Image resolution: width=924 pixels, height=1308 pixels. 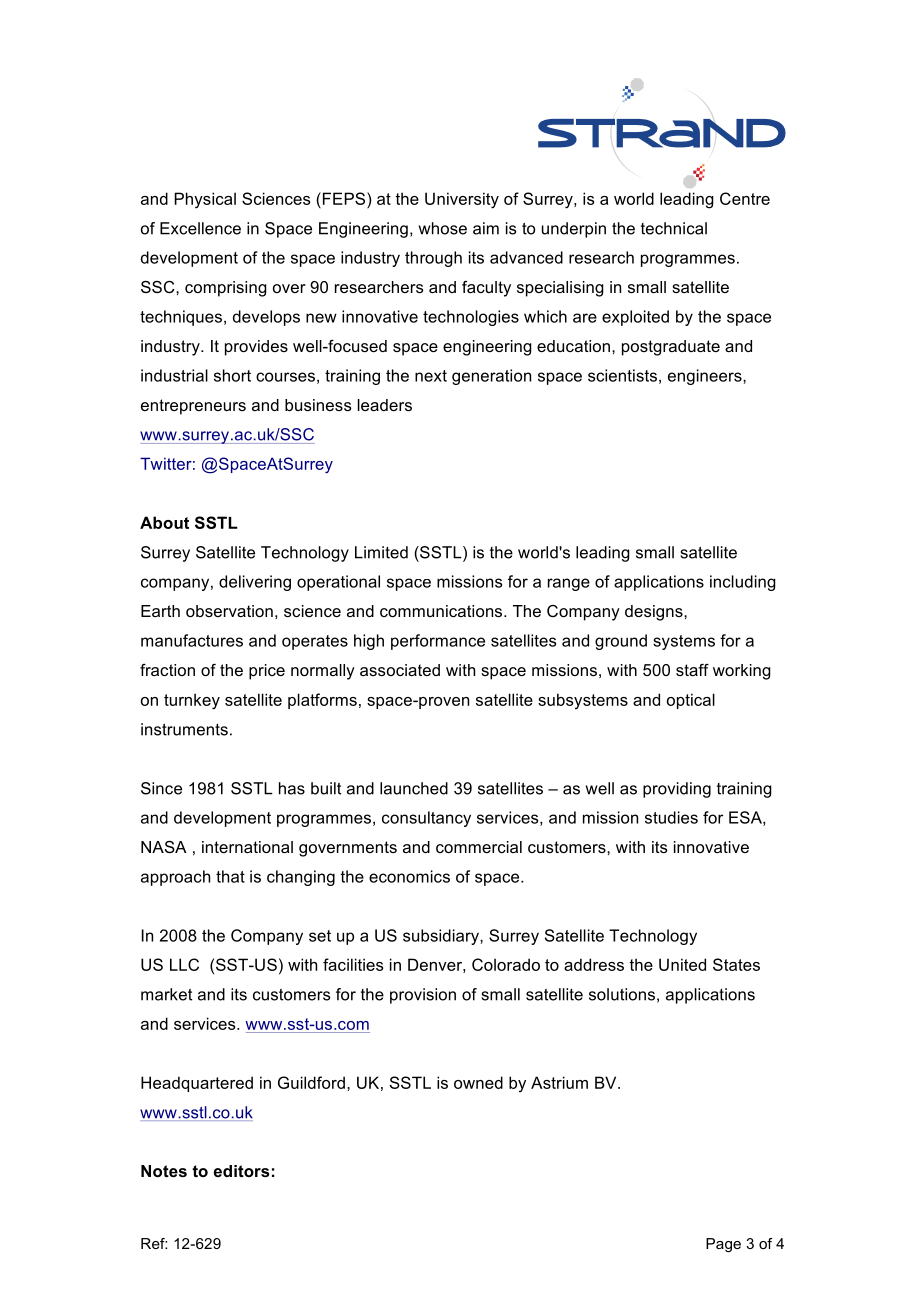 What do you see at coordinates (674, 228) in the document?
I see `technical` at bounding box center [674, 228].
